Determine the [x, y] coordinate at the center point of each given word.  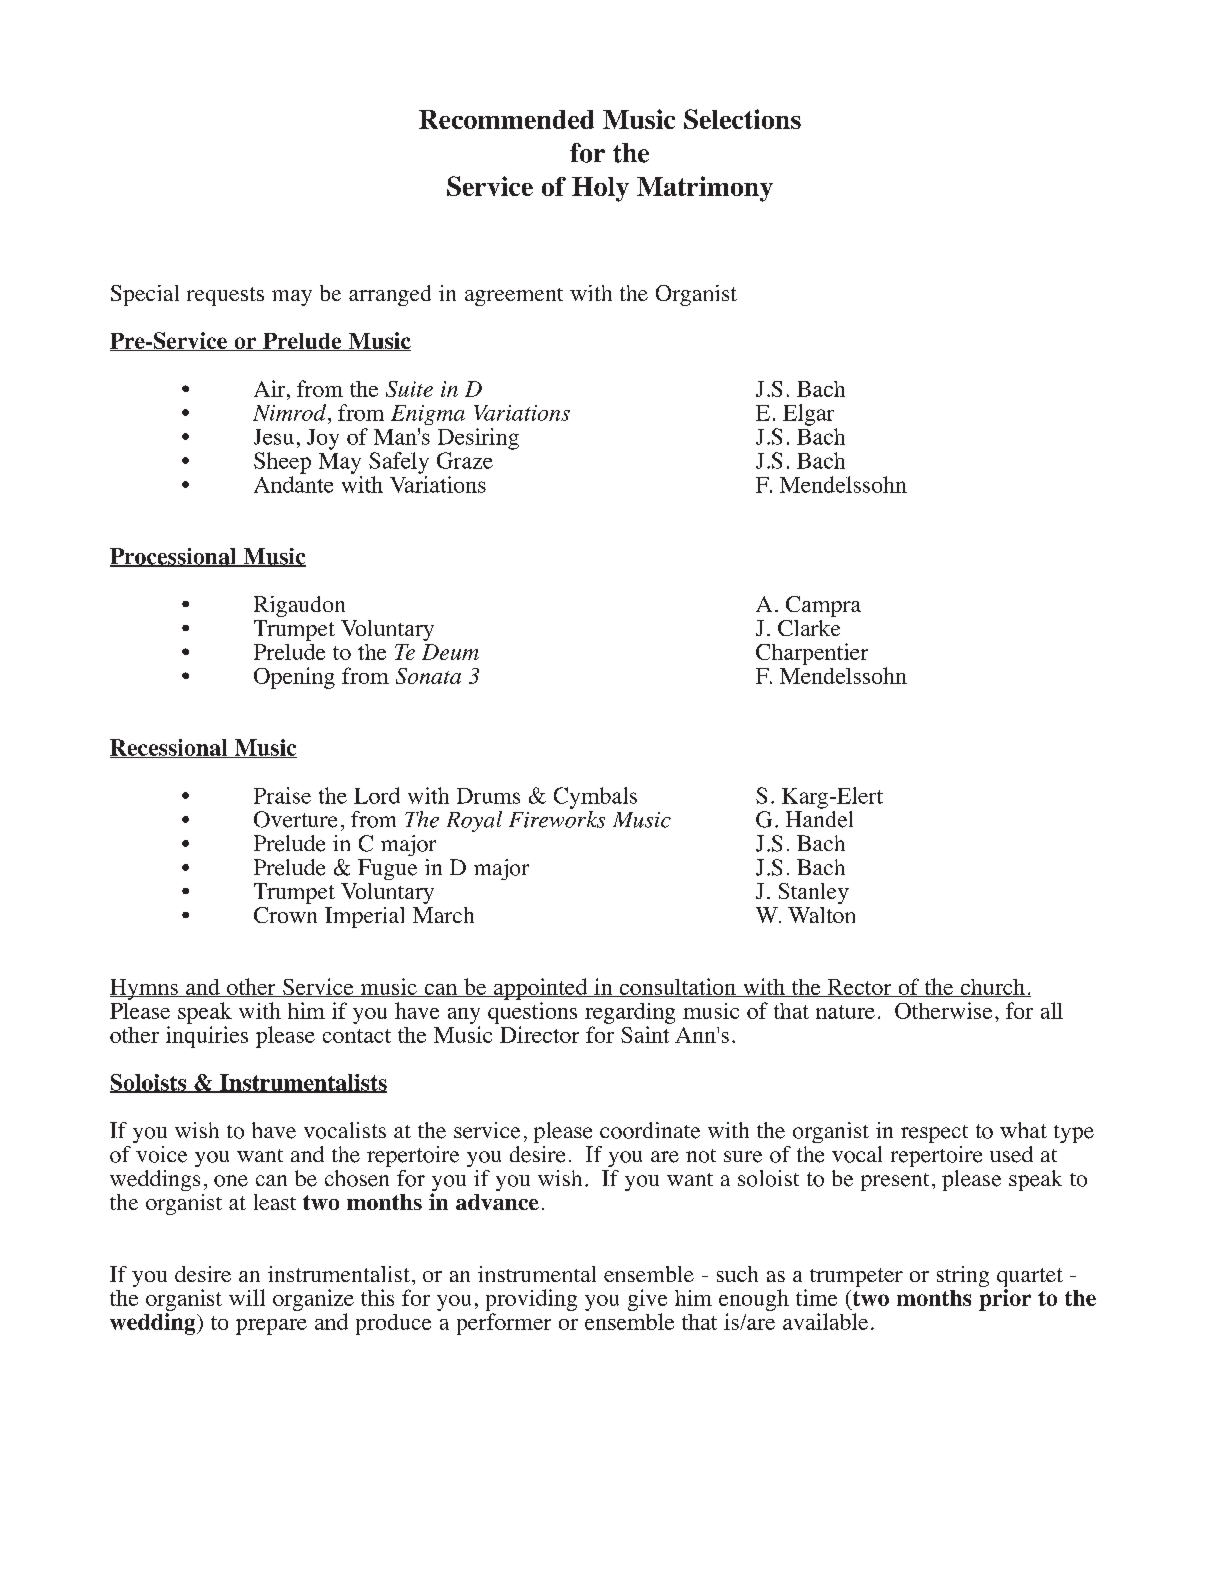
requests [225, 296]
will [247, 1297]
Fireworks [557, 819]
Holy [600, 189]
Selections [742, 119]
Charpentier [812, 654]
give [647, 1300]
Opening [294, 678]
